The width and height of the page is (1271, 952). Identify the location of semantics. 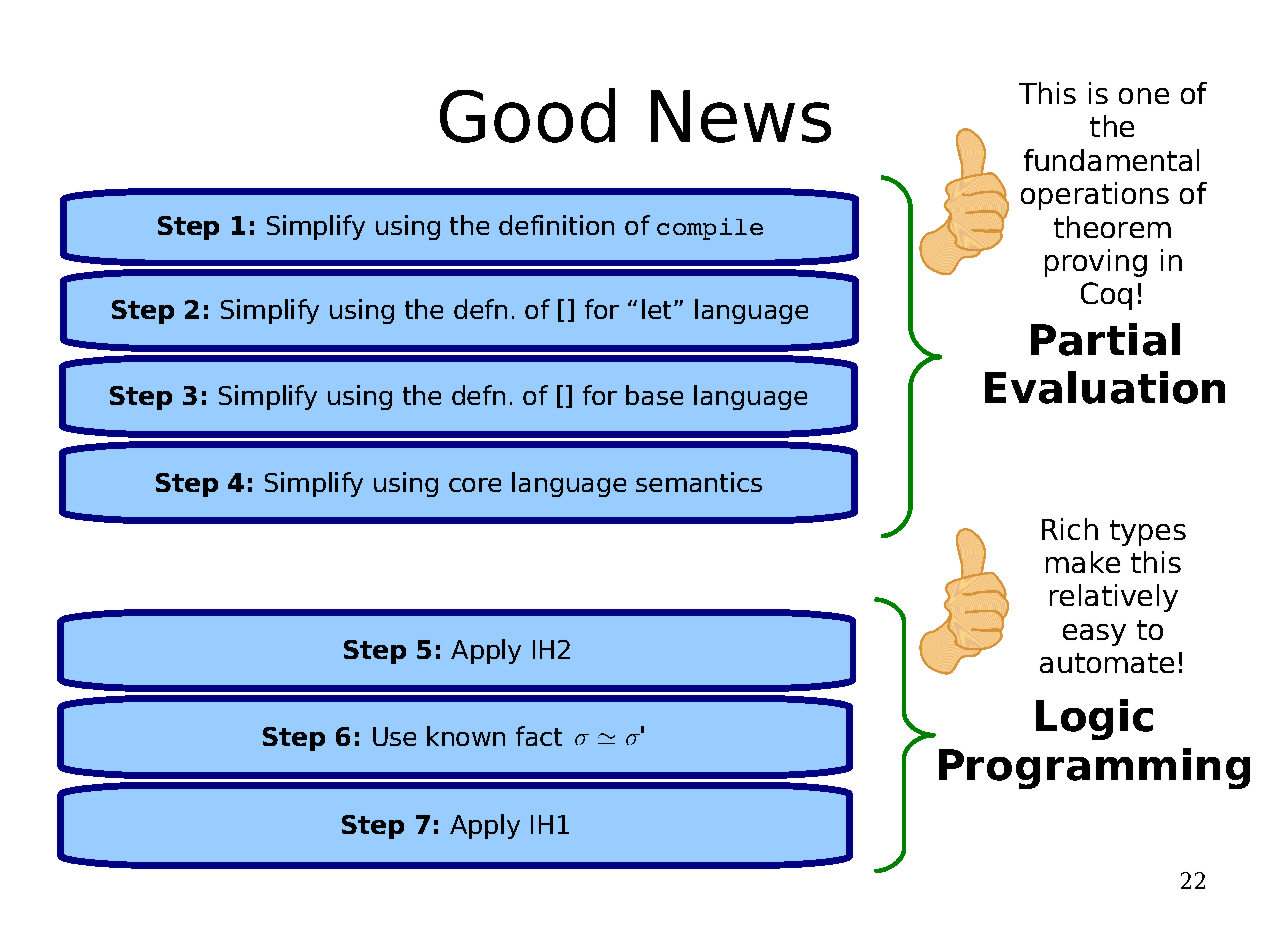
(699, 482).
